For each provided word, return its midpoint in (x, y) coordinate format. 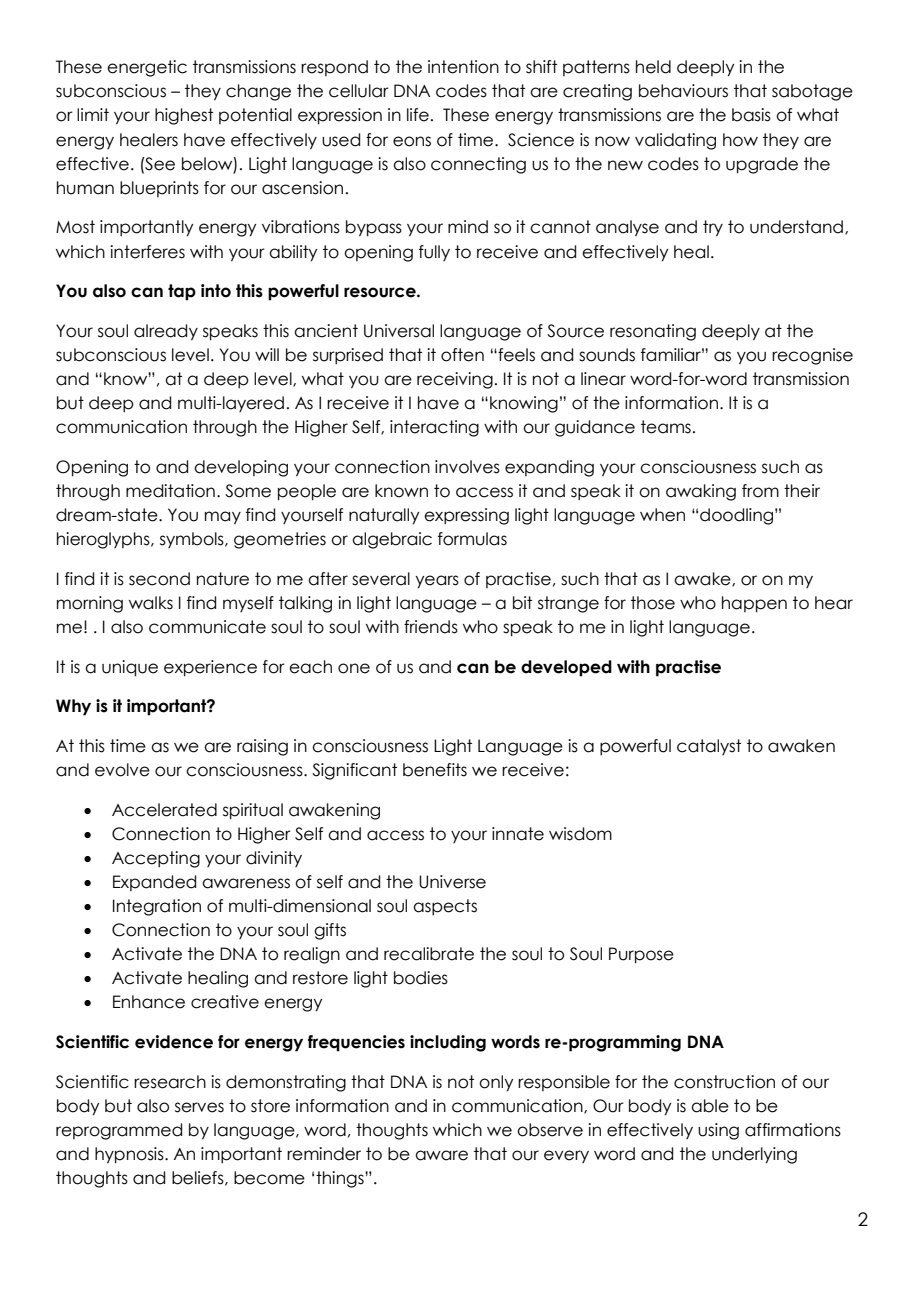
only (496, 1083)
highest (184, 116)
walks (151, 603)
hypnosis (130, 1155)
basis (751, 115)
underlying (754, 1155)
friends (431, 627)
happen (754, 604)
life (418, 115)
